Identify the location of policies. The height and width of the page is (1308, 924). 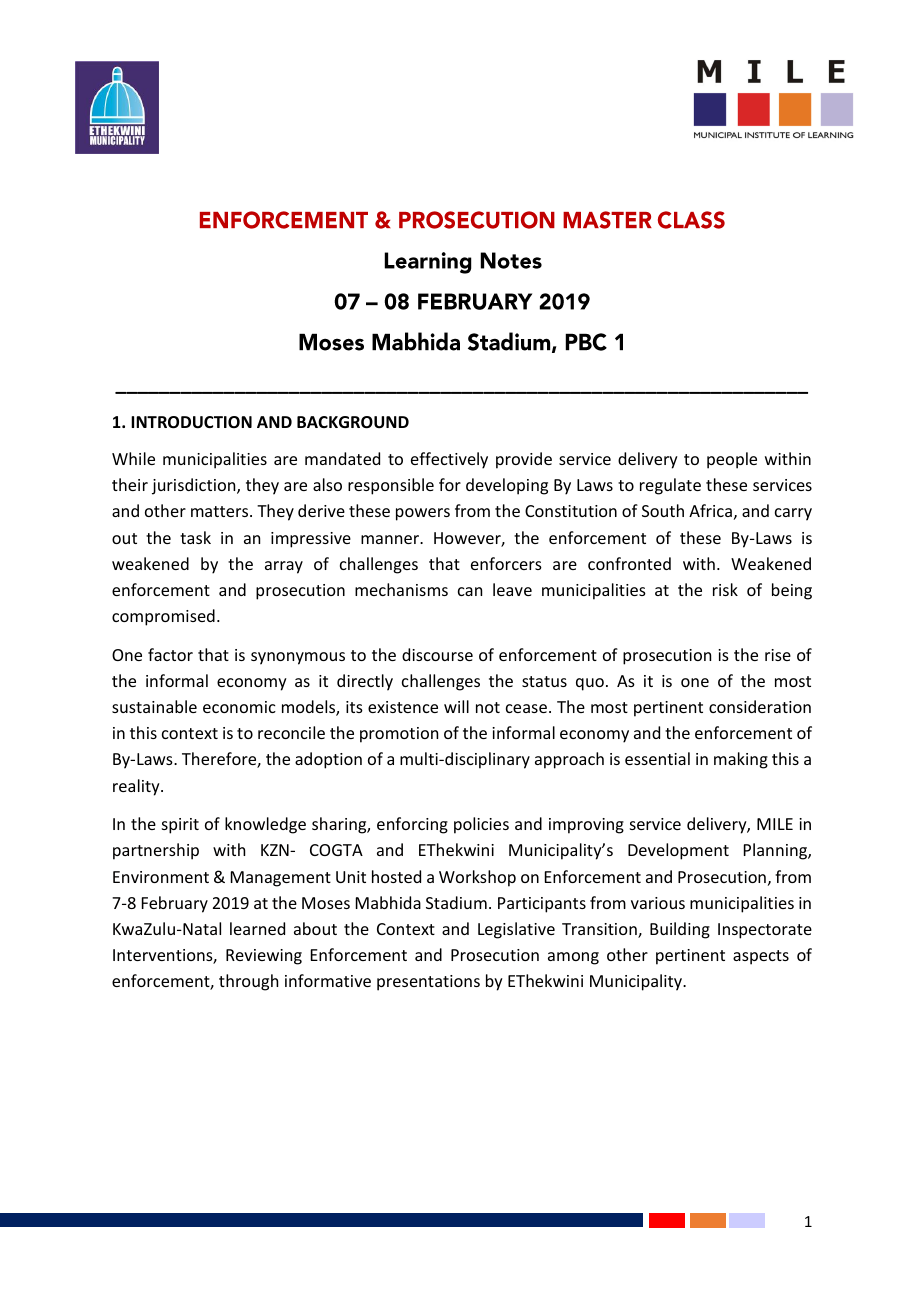
(481, 825).
